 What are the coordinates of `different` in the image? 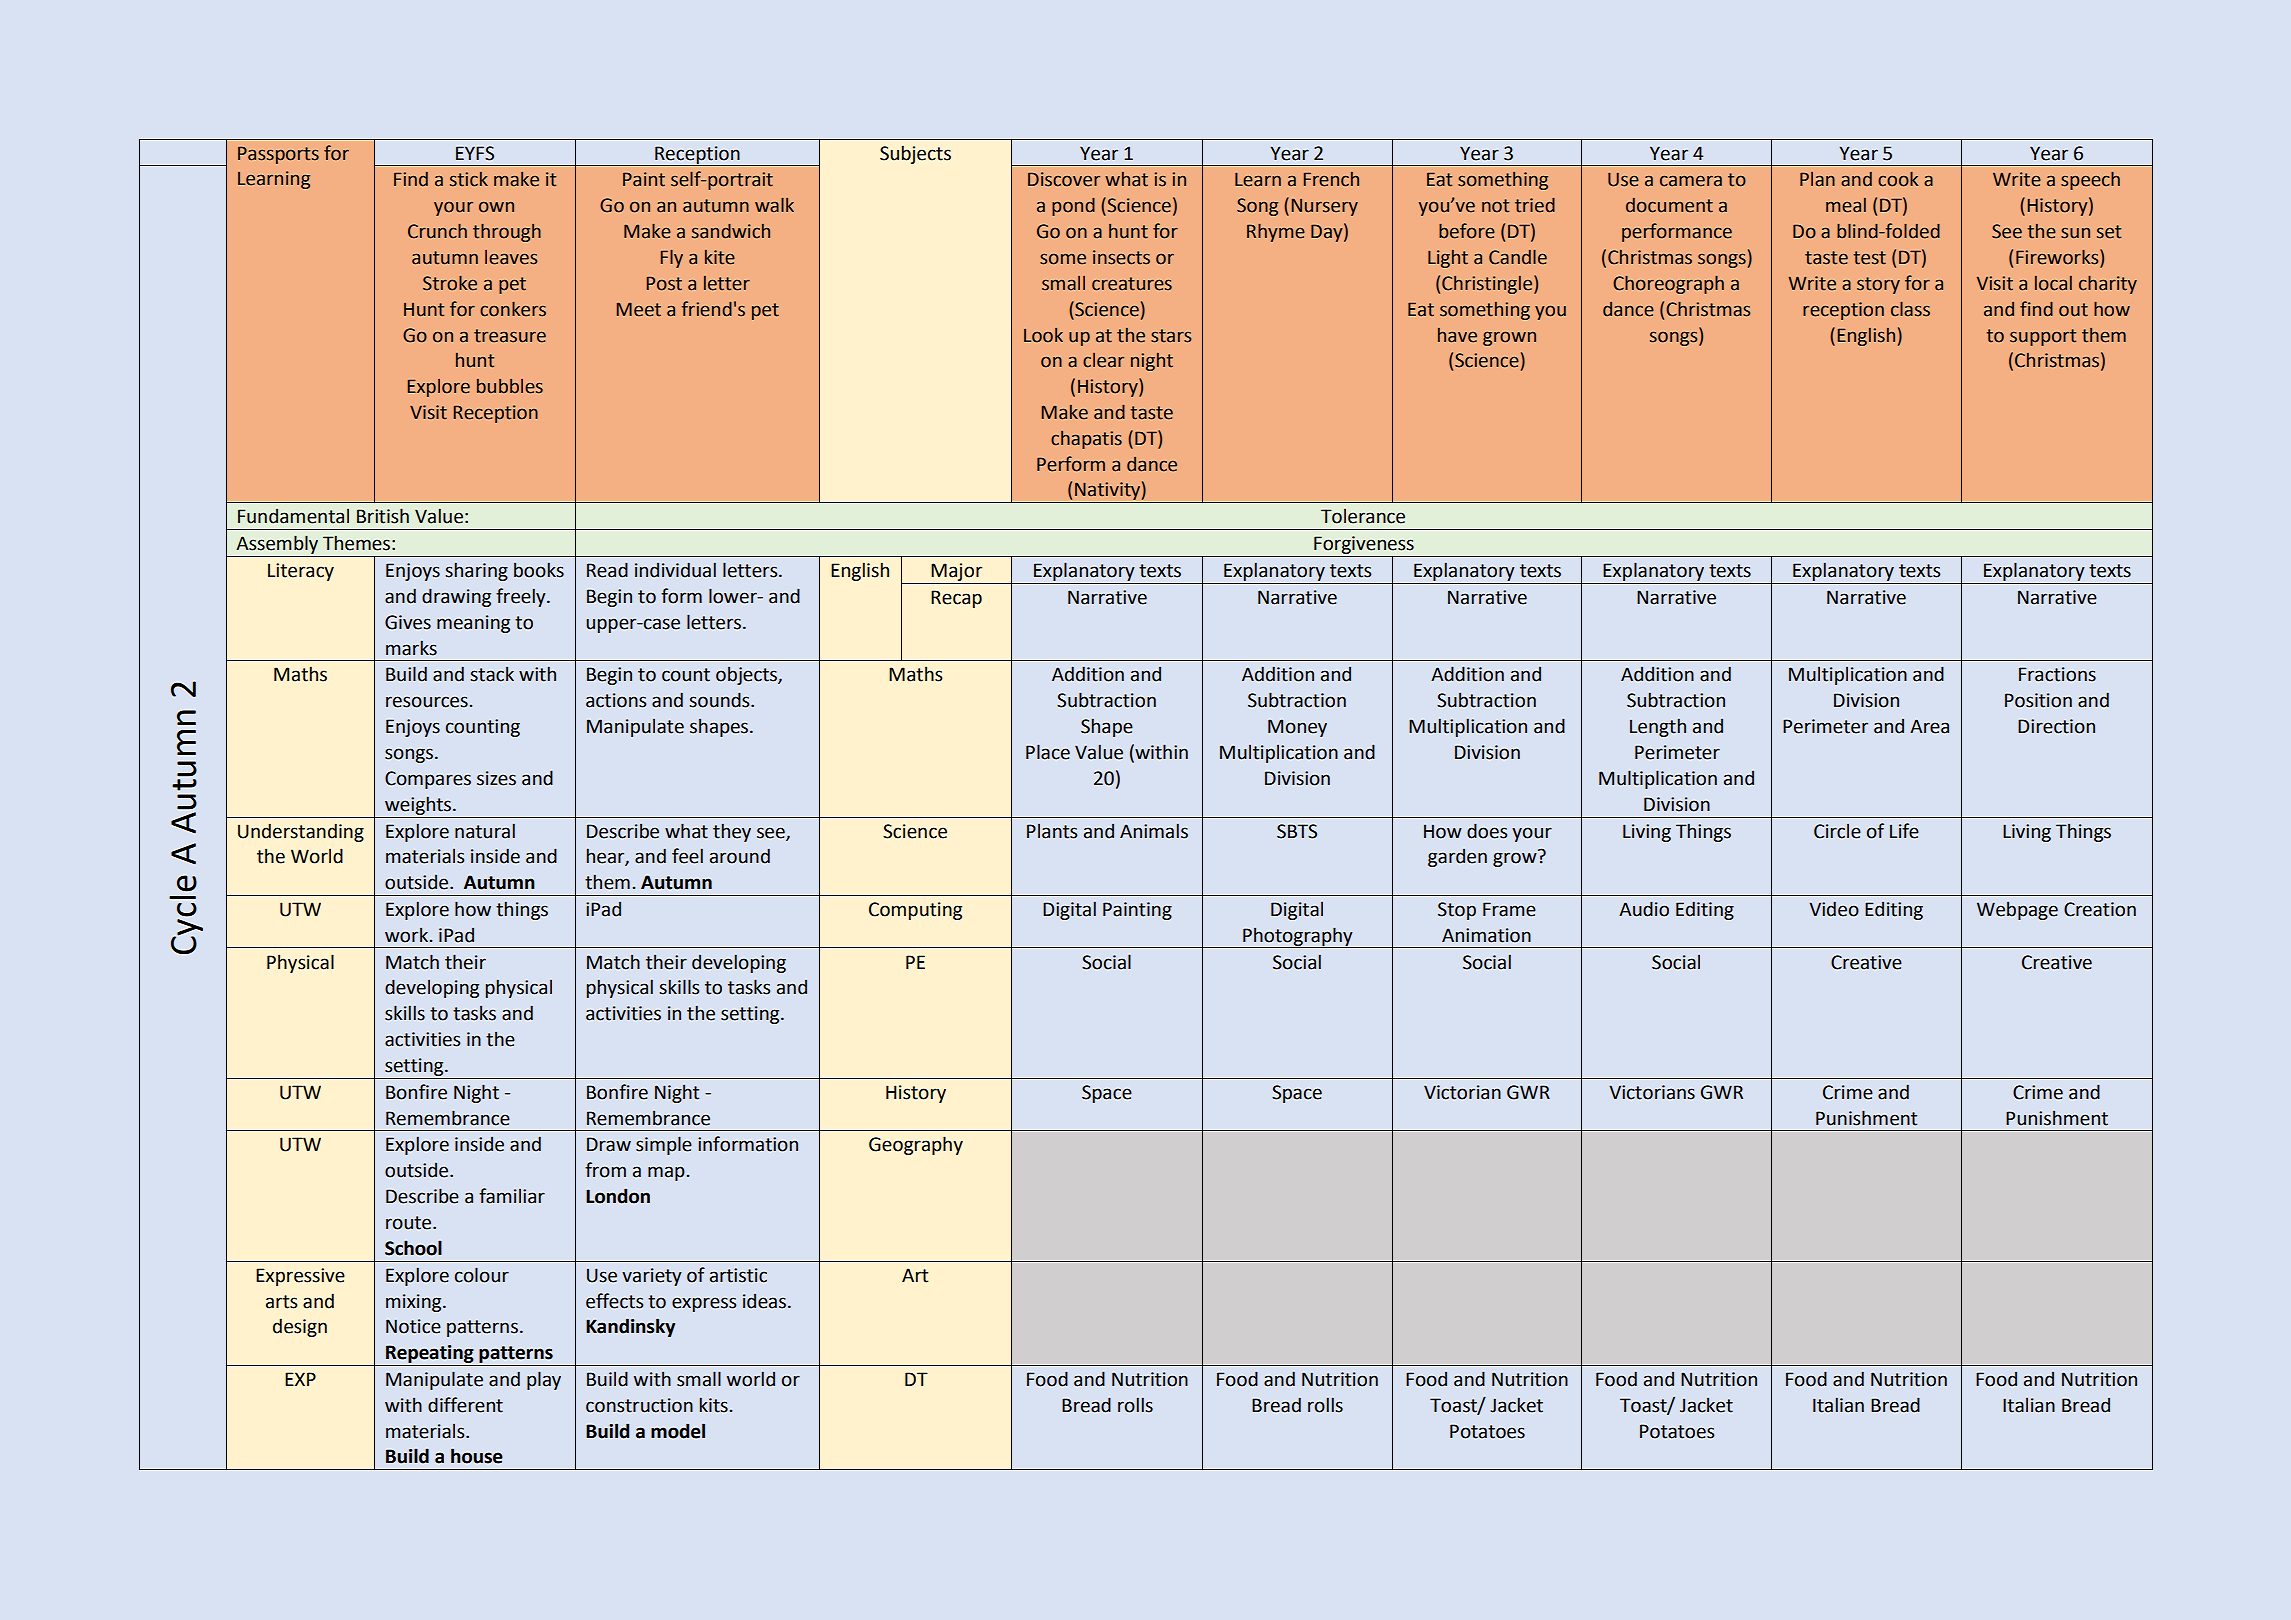 It's located at (465, 1405).
